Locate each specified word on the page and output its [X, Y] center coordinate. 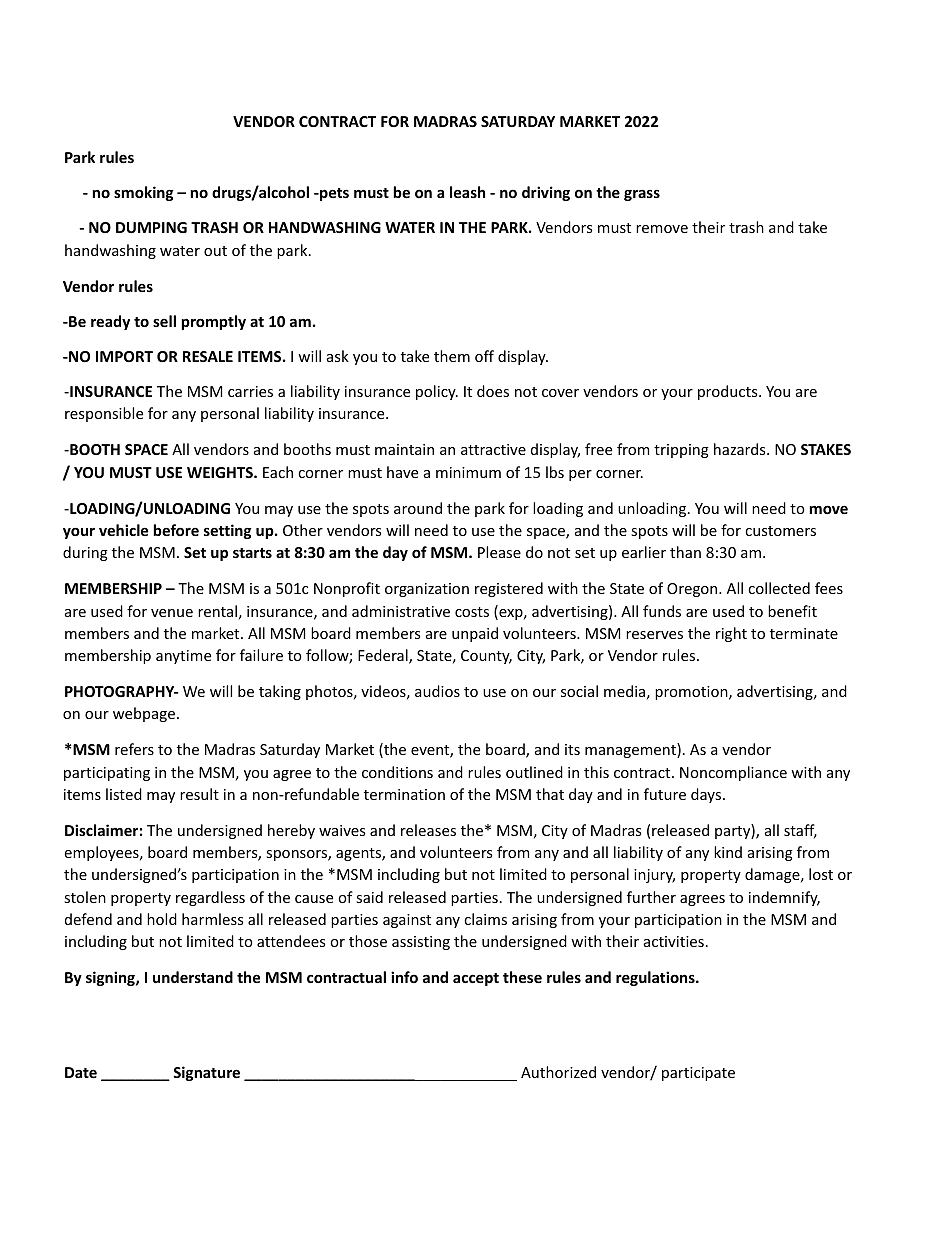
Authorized [558, 1072]
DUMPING [151, 227]
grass [642, 195]
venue [172, 613]
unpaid [475, 634]
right [731, 634]
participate [698, 1074]
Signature [206, 1073]
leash [467, 192]
